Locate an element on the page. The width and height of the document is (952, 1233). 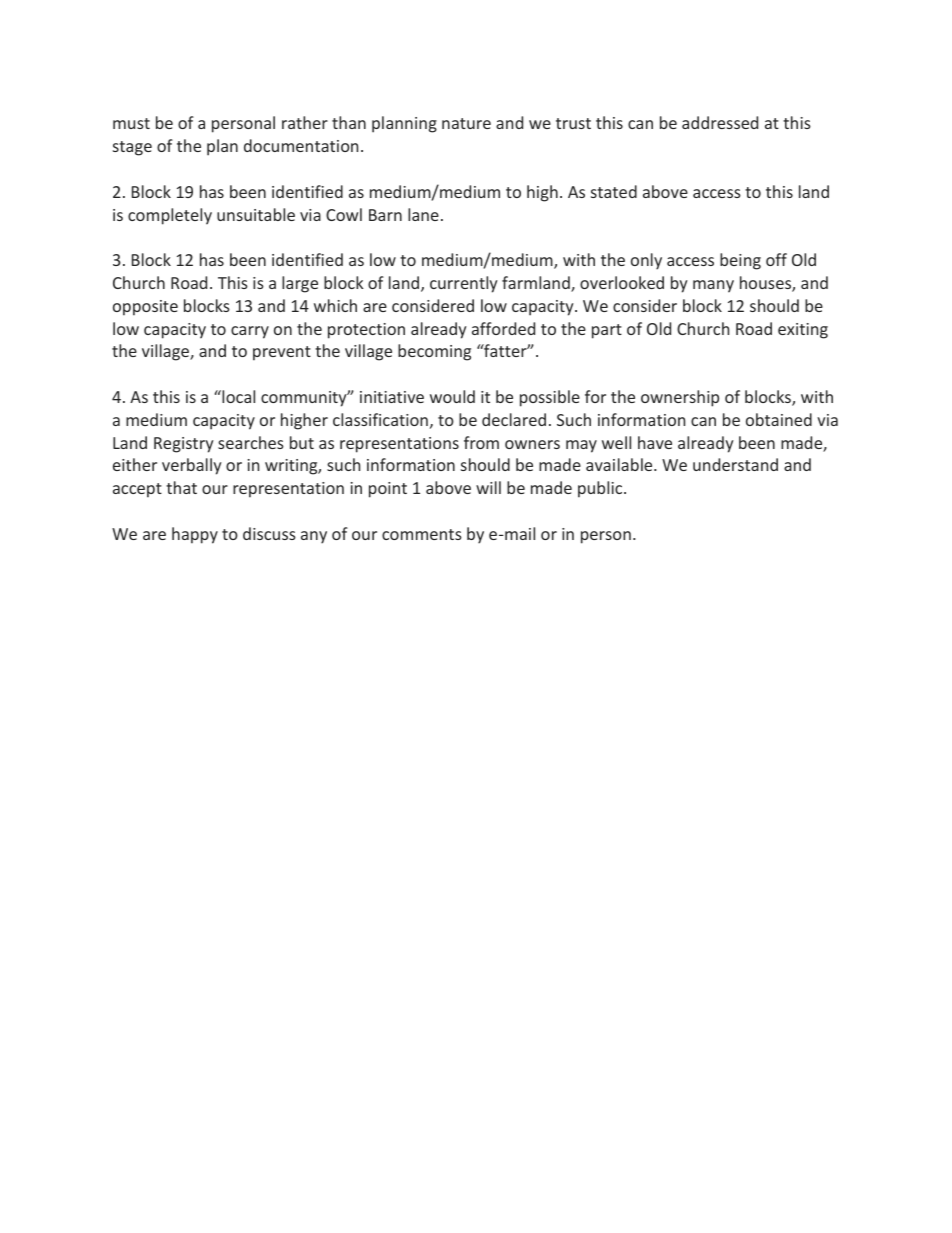
addressed is located at coordinates (720, 122).
